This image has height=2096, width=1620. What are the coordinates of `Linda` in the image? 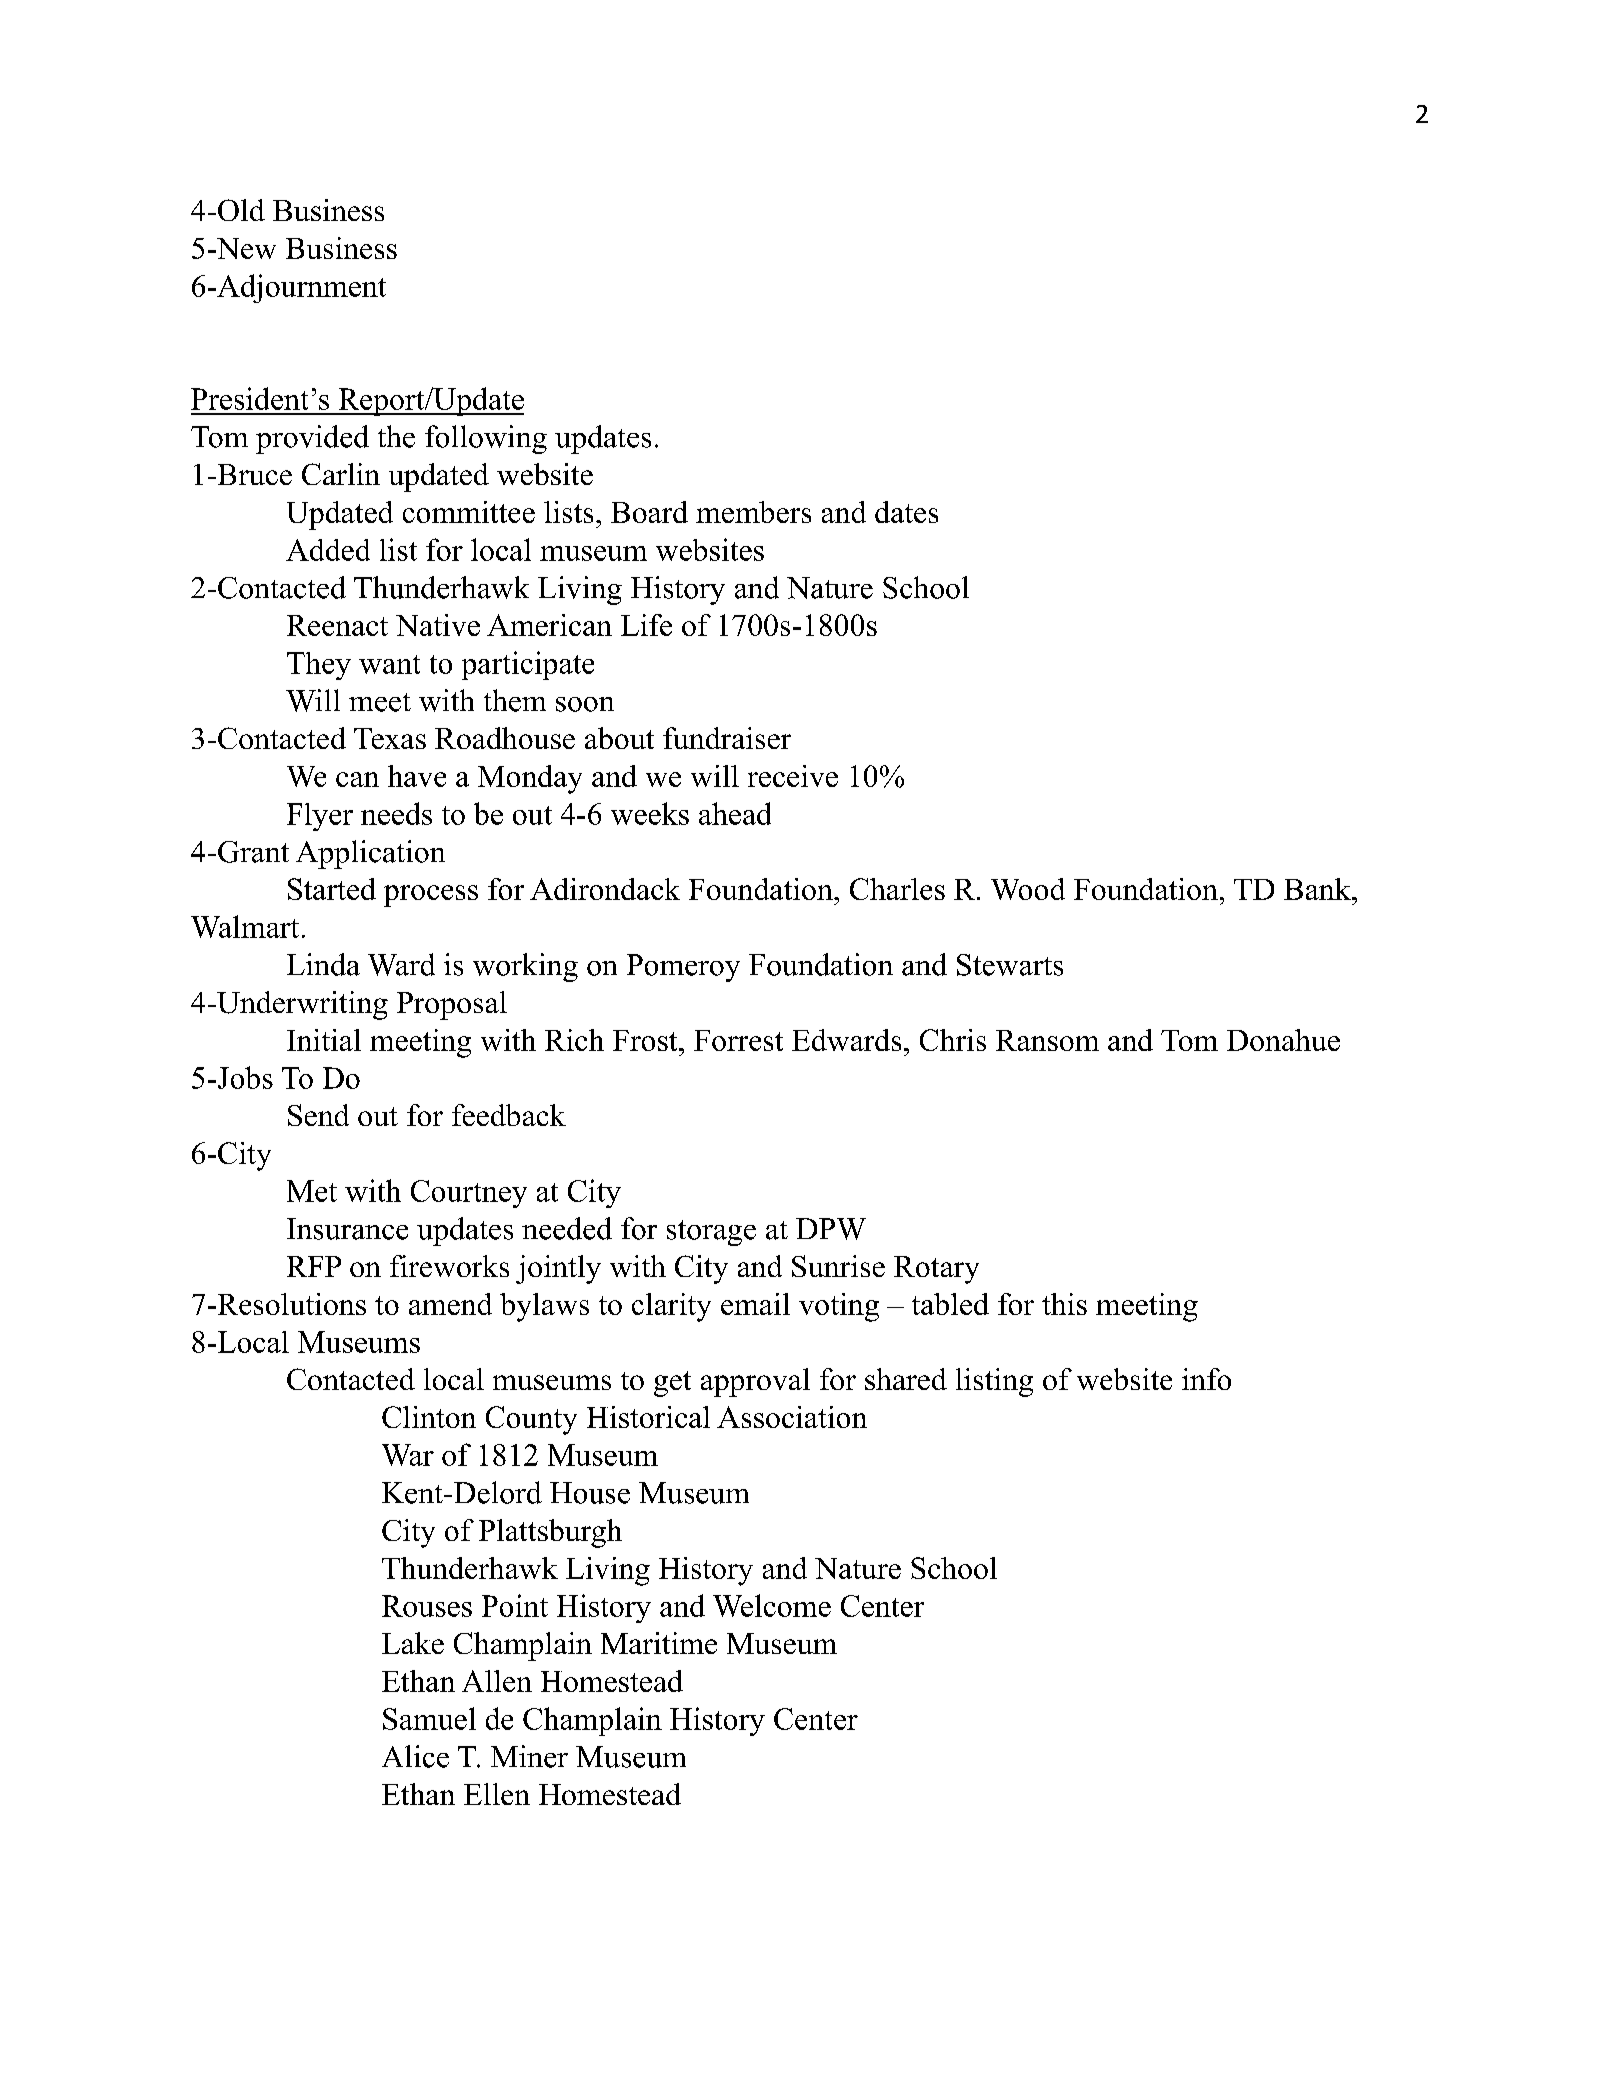 It's located at (323, 964).
